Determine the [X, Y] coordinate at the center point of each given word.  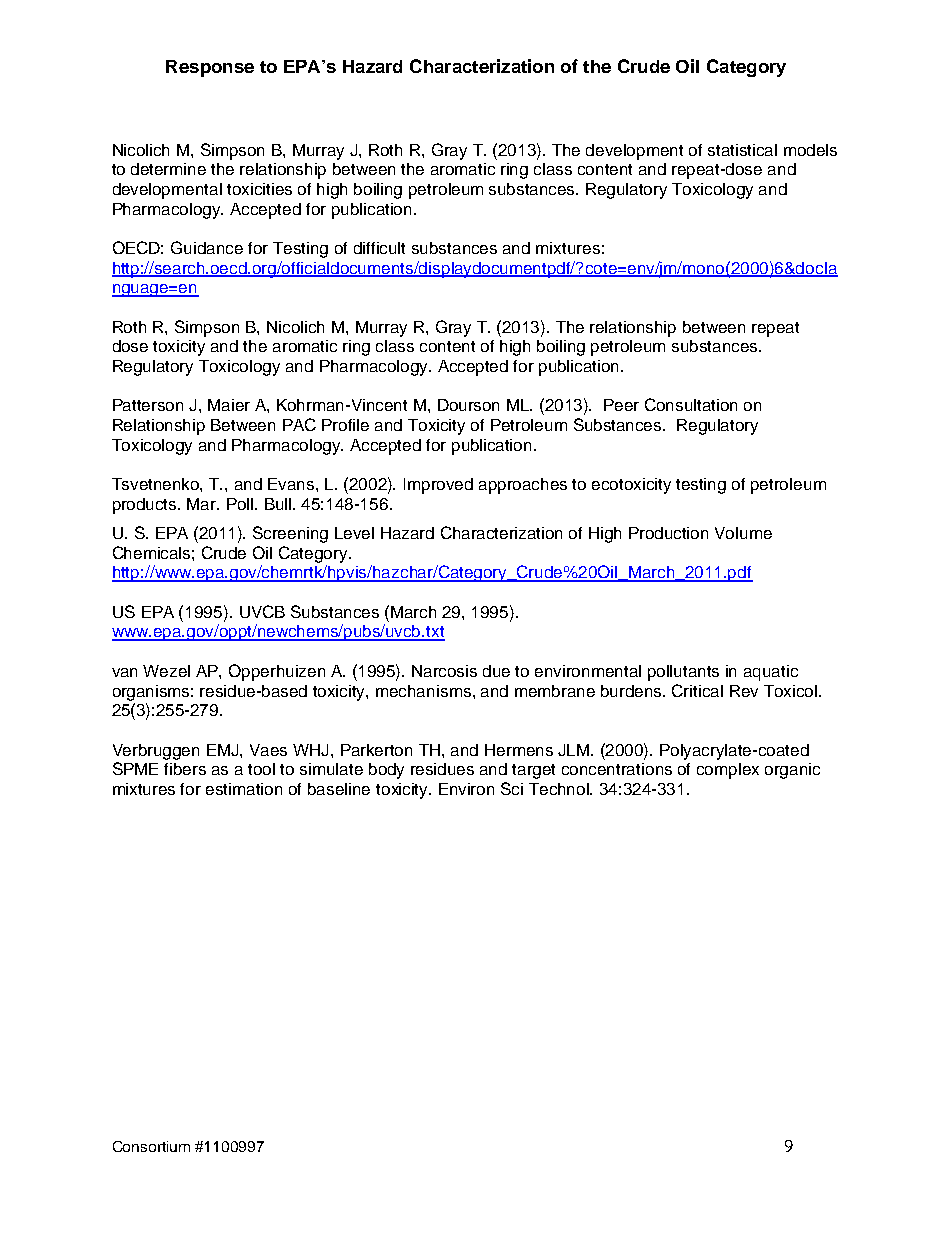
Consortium [151, 1146]
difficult [379, 248]
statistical [742, 150]
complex [728, 771]
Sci [512, 788]
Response [210, 68]
